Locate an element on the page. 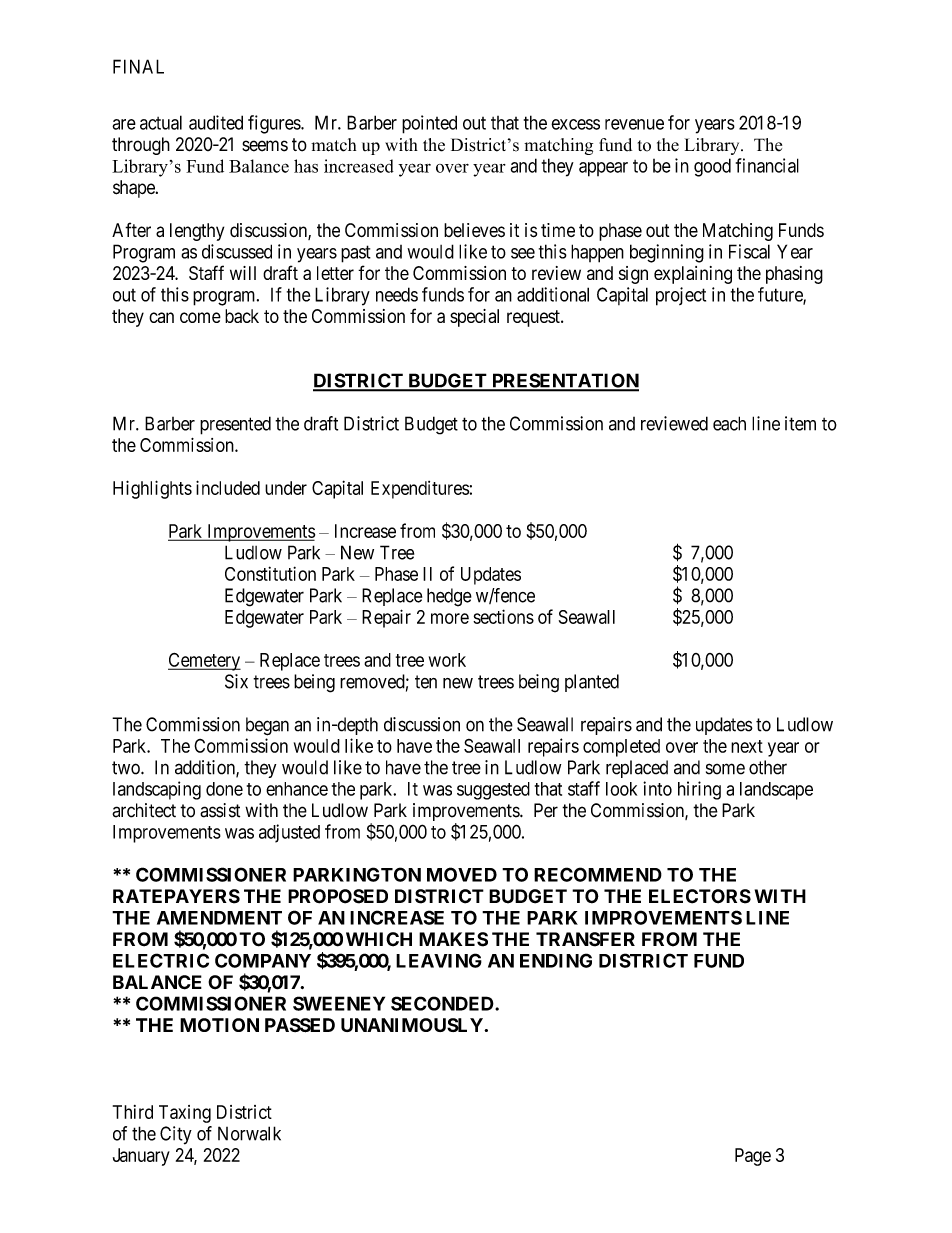 The height and width of the document is (1233, 952). good is located at coordinates (712, 167).
